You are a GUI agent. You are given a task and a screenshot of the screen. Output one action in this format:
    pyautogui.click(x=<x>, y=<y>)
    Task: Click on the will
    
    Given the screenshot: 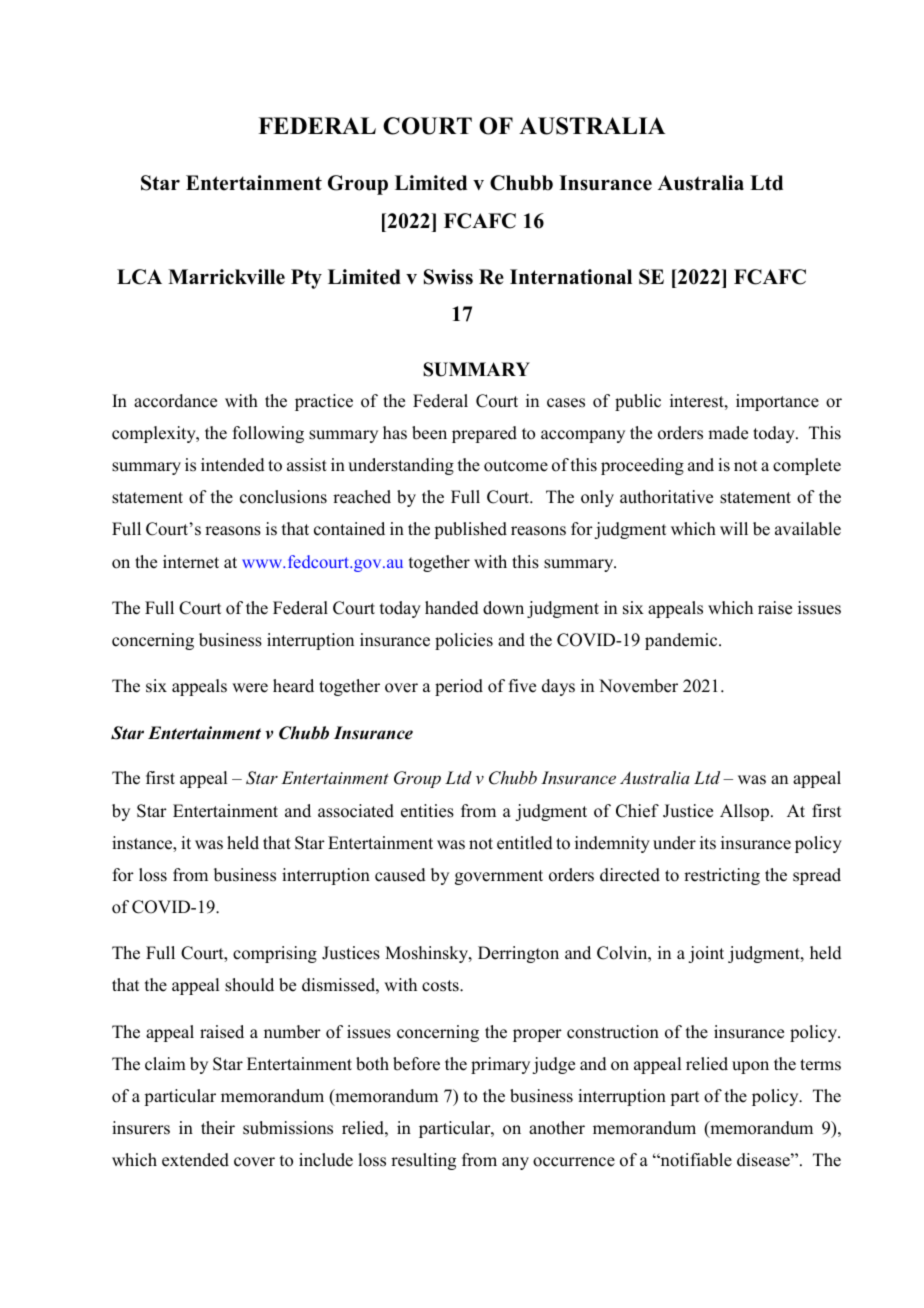 What is the action you would take?
    pyautogui.click(x=734, y=528)
